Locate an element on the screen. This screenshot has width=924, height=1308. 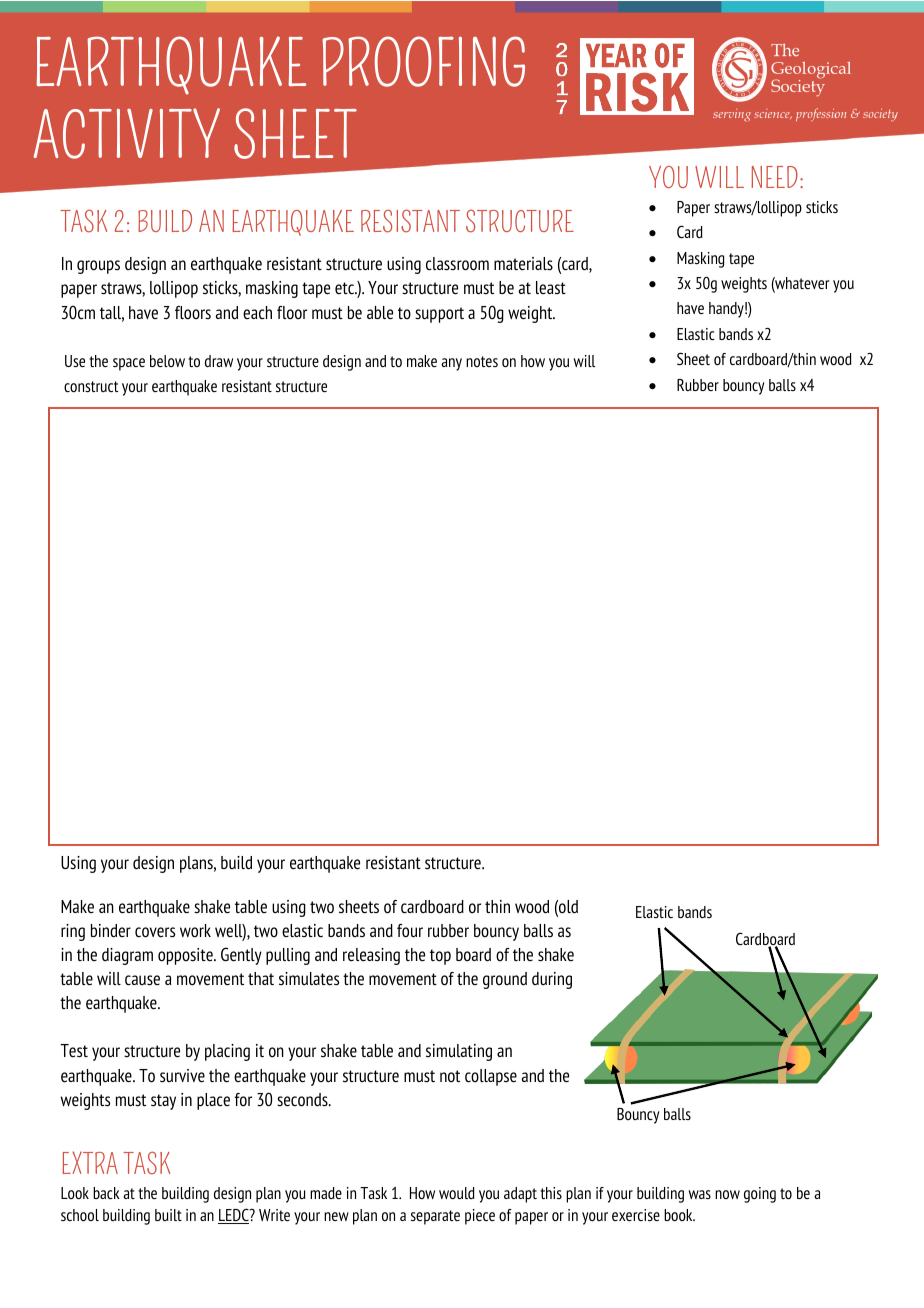
notes is located at coordinates (482, 361).
